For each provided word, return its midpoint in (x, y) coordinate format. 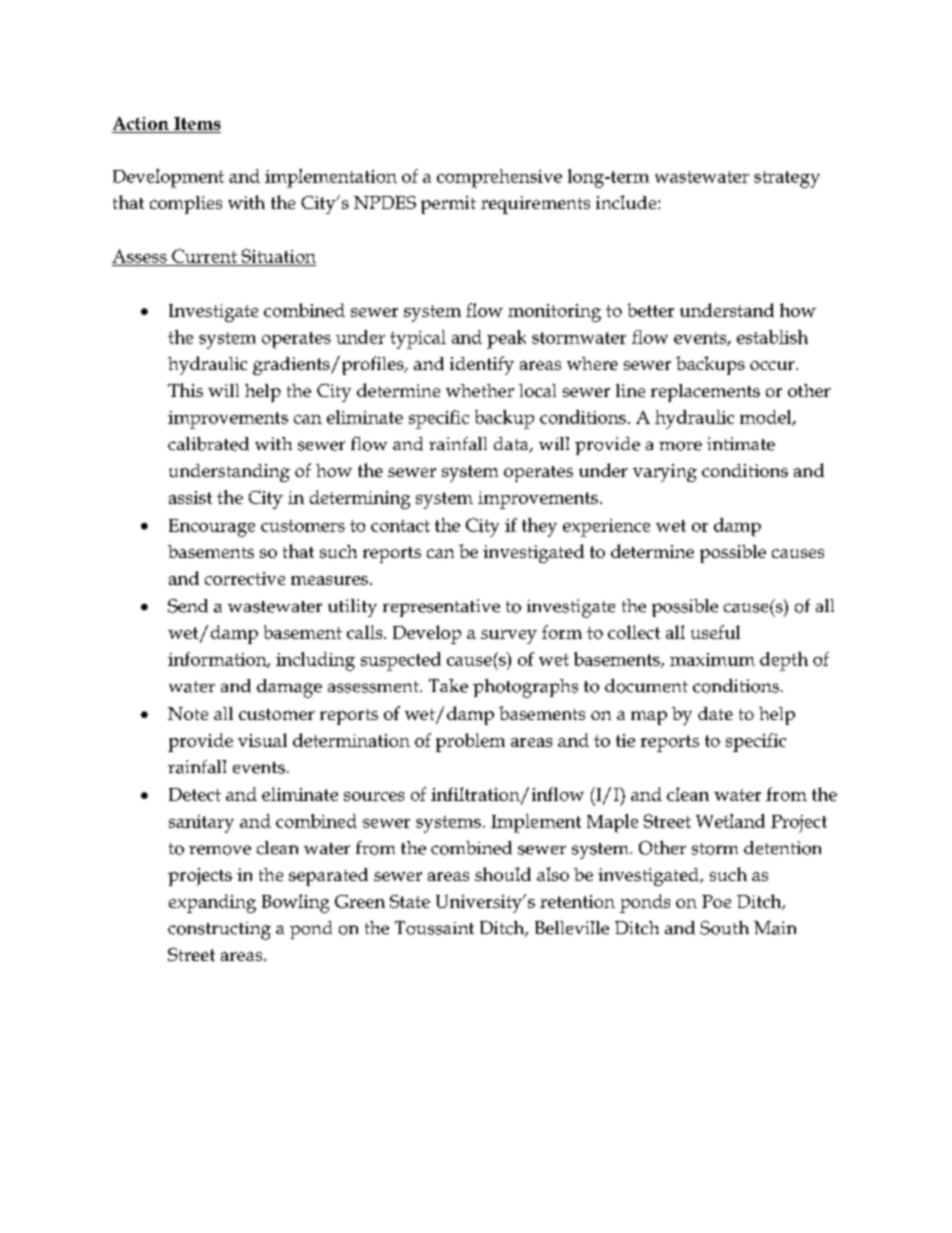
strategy (787, 179)
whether (480, 390)
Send (188, 606)
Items (197, 123)
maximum (712, 659)
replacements (705, 393)
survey (509, 637)
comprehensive (499, 178)
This (185, 390)
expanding (212, 903)
